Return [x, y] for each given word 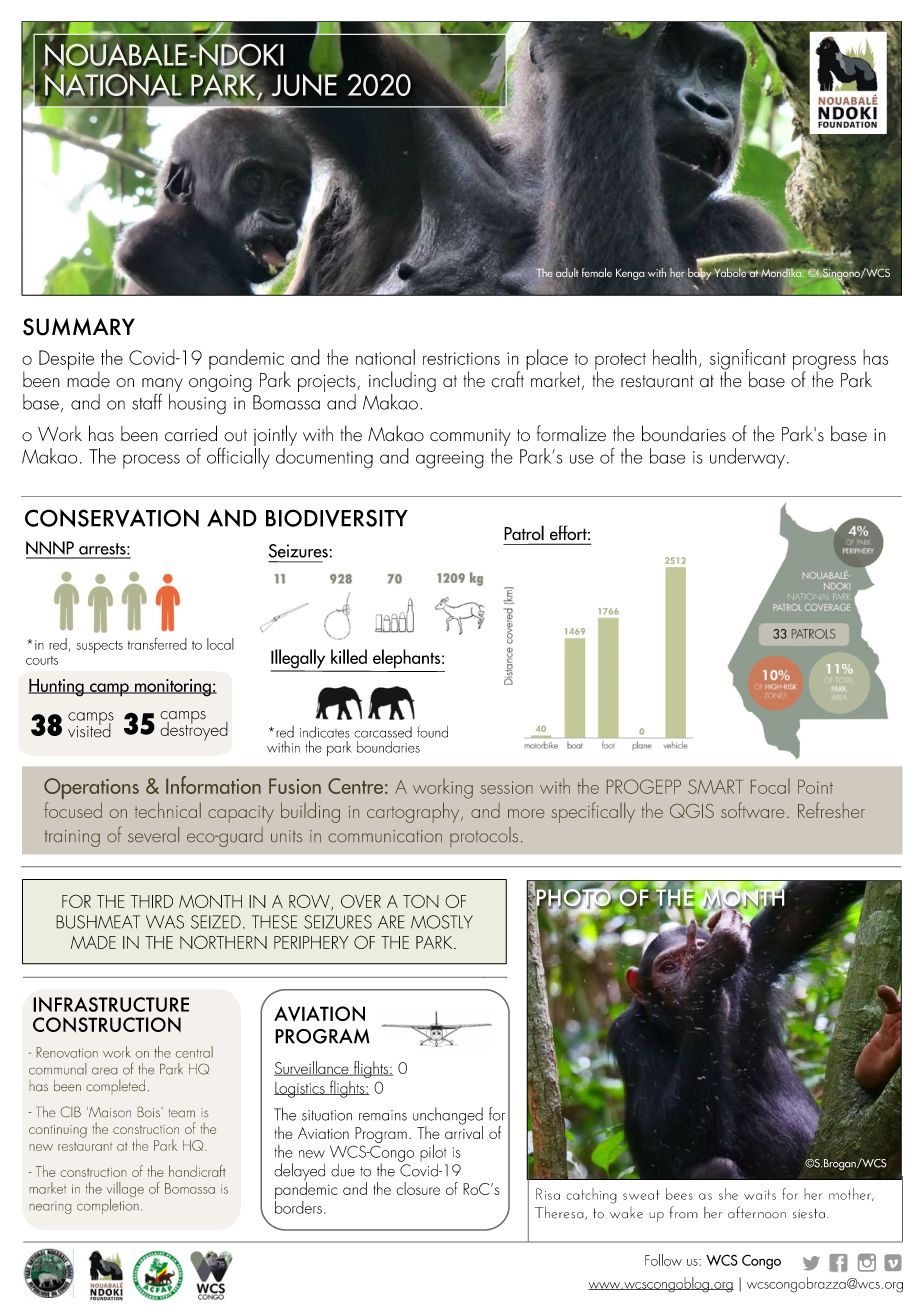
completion [108, 1205]
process [151, 461]
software [753, 810]
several [153, 834]
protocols [484, 837]
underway [747, 458]
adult [567, 273]
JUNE [304, 85]
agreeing [450, 460]
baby [699, 272]
